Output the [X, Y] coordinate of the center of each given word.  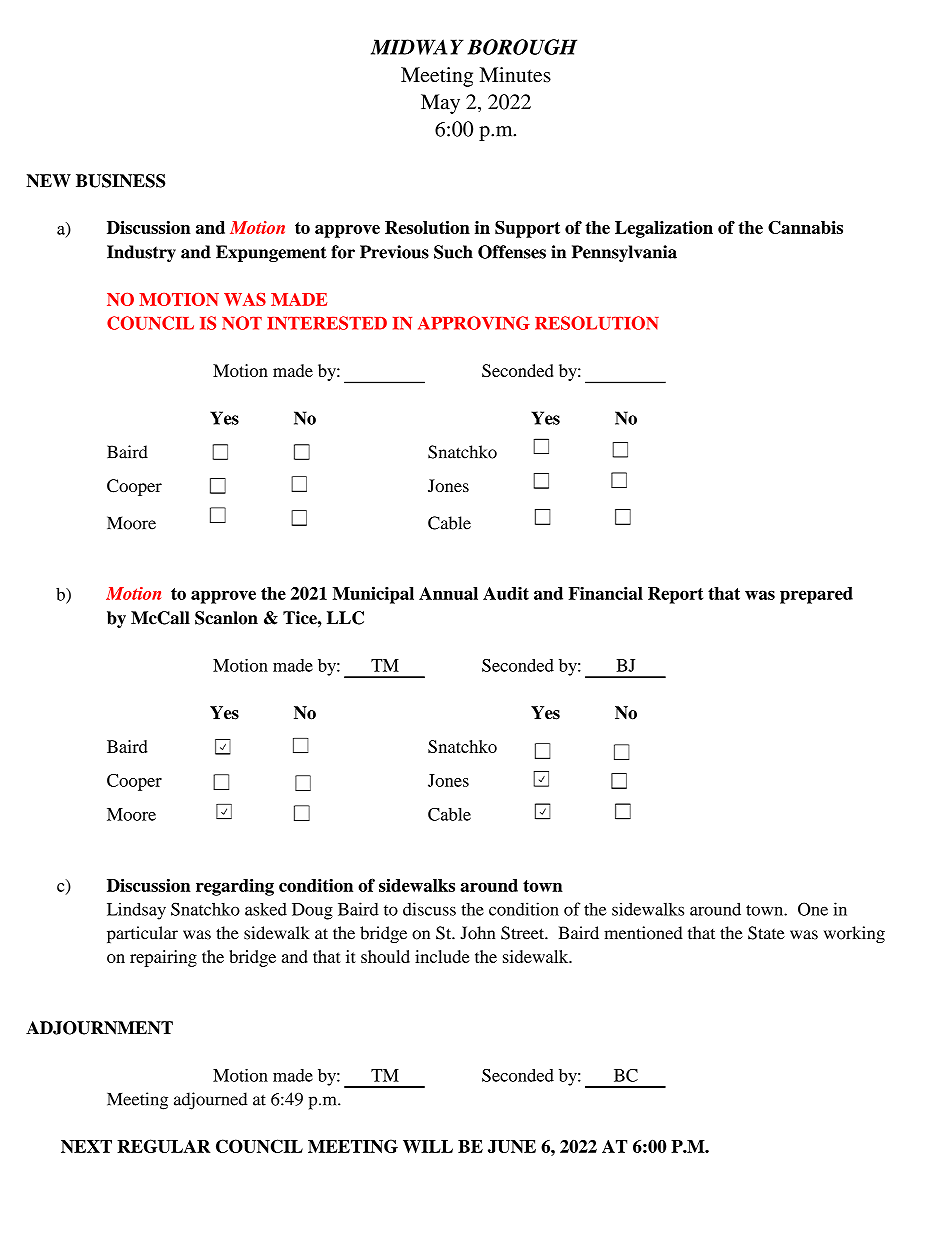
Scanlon [226, 618]
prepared [816, 595]
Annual [448, 593]
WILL [428, 1146]
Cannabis [805, 227]
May [440, 104]
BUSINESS [120, 181]
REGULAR [163, 1146]
